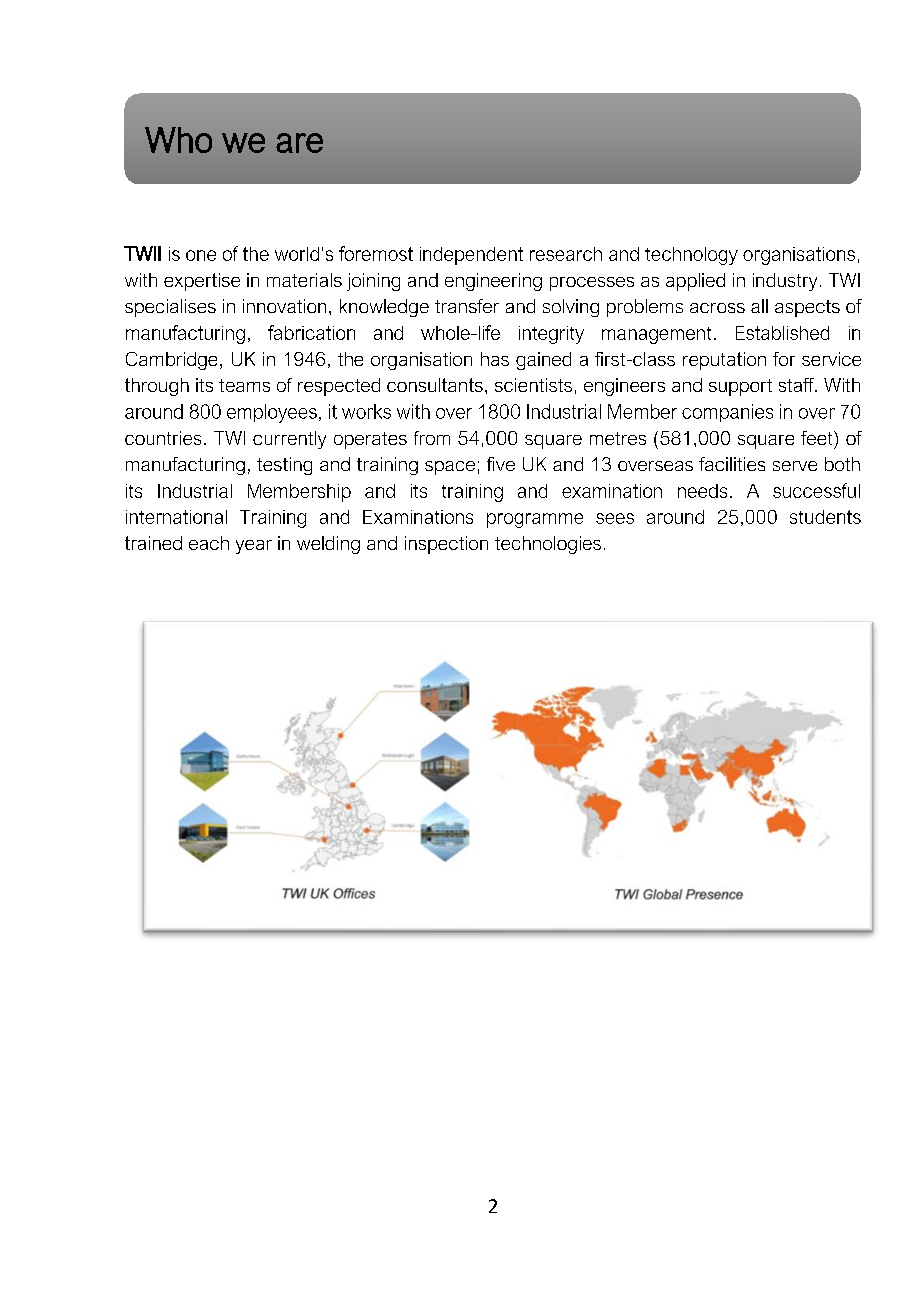 The width and height of the screenshot is (924, 1308). I want to click on all, so click(759, 306).
